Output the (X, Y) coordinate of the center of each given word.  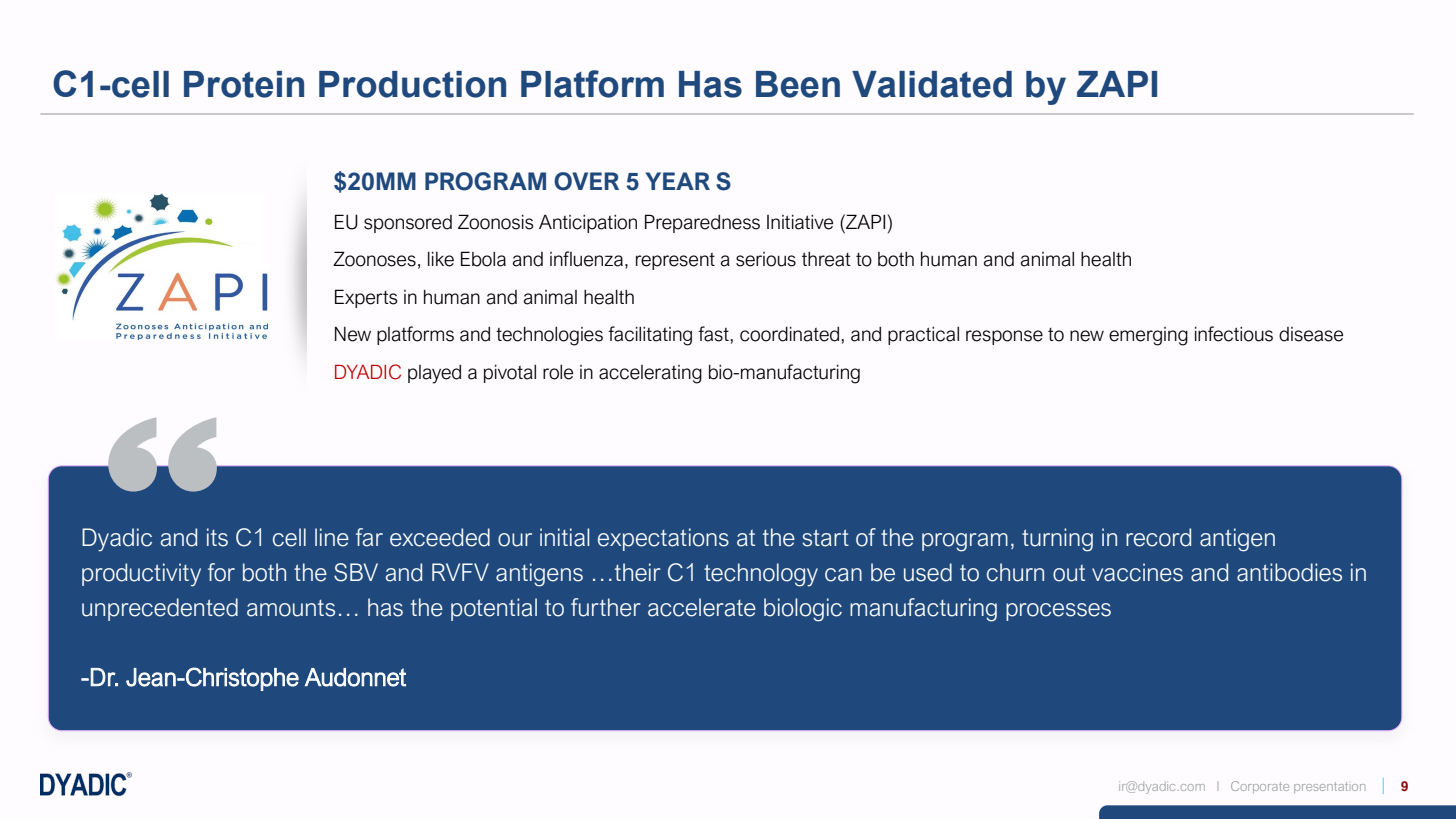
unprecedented (160, 609)
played (434, 374)
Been (798, 84)
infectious (1234, 334)
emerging (1148, 336)
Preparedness (702, 223)
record (1158, 537)
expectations (663, 539)
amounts (291, 608)
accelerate (702, 607)
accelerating (650, 374)
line (332, 537)
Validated (932, 84)
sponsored (408, 224)
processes (1058, 612)
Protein (244, 84)
